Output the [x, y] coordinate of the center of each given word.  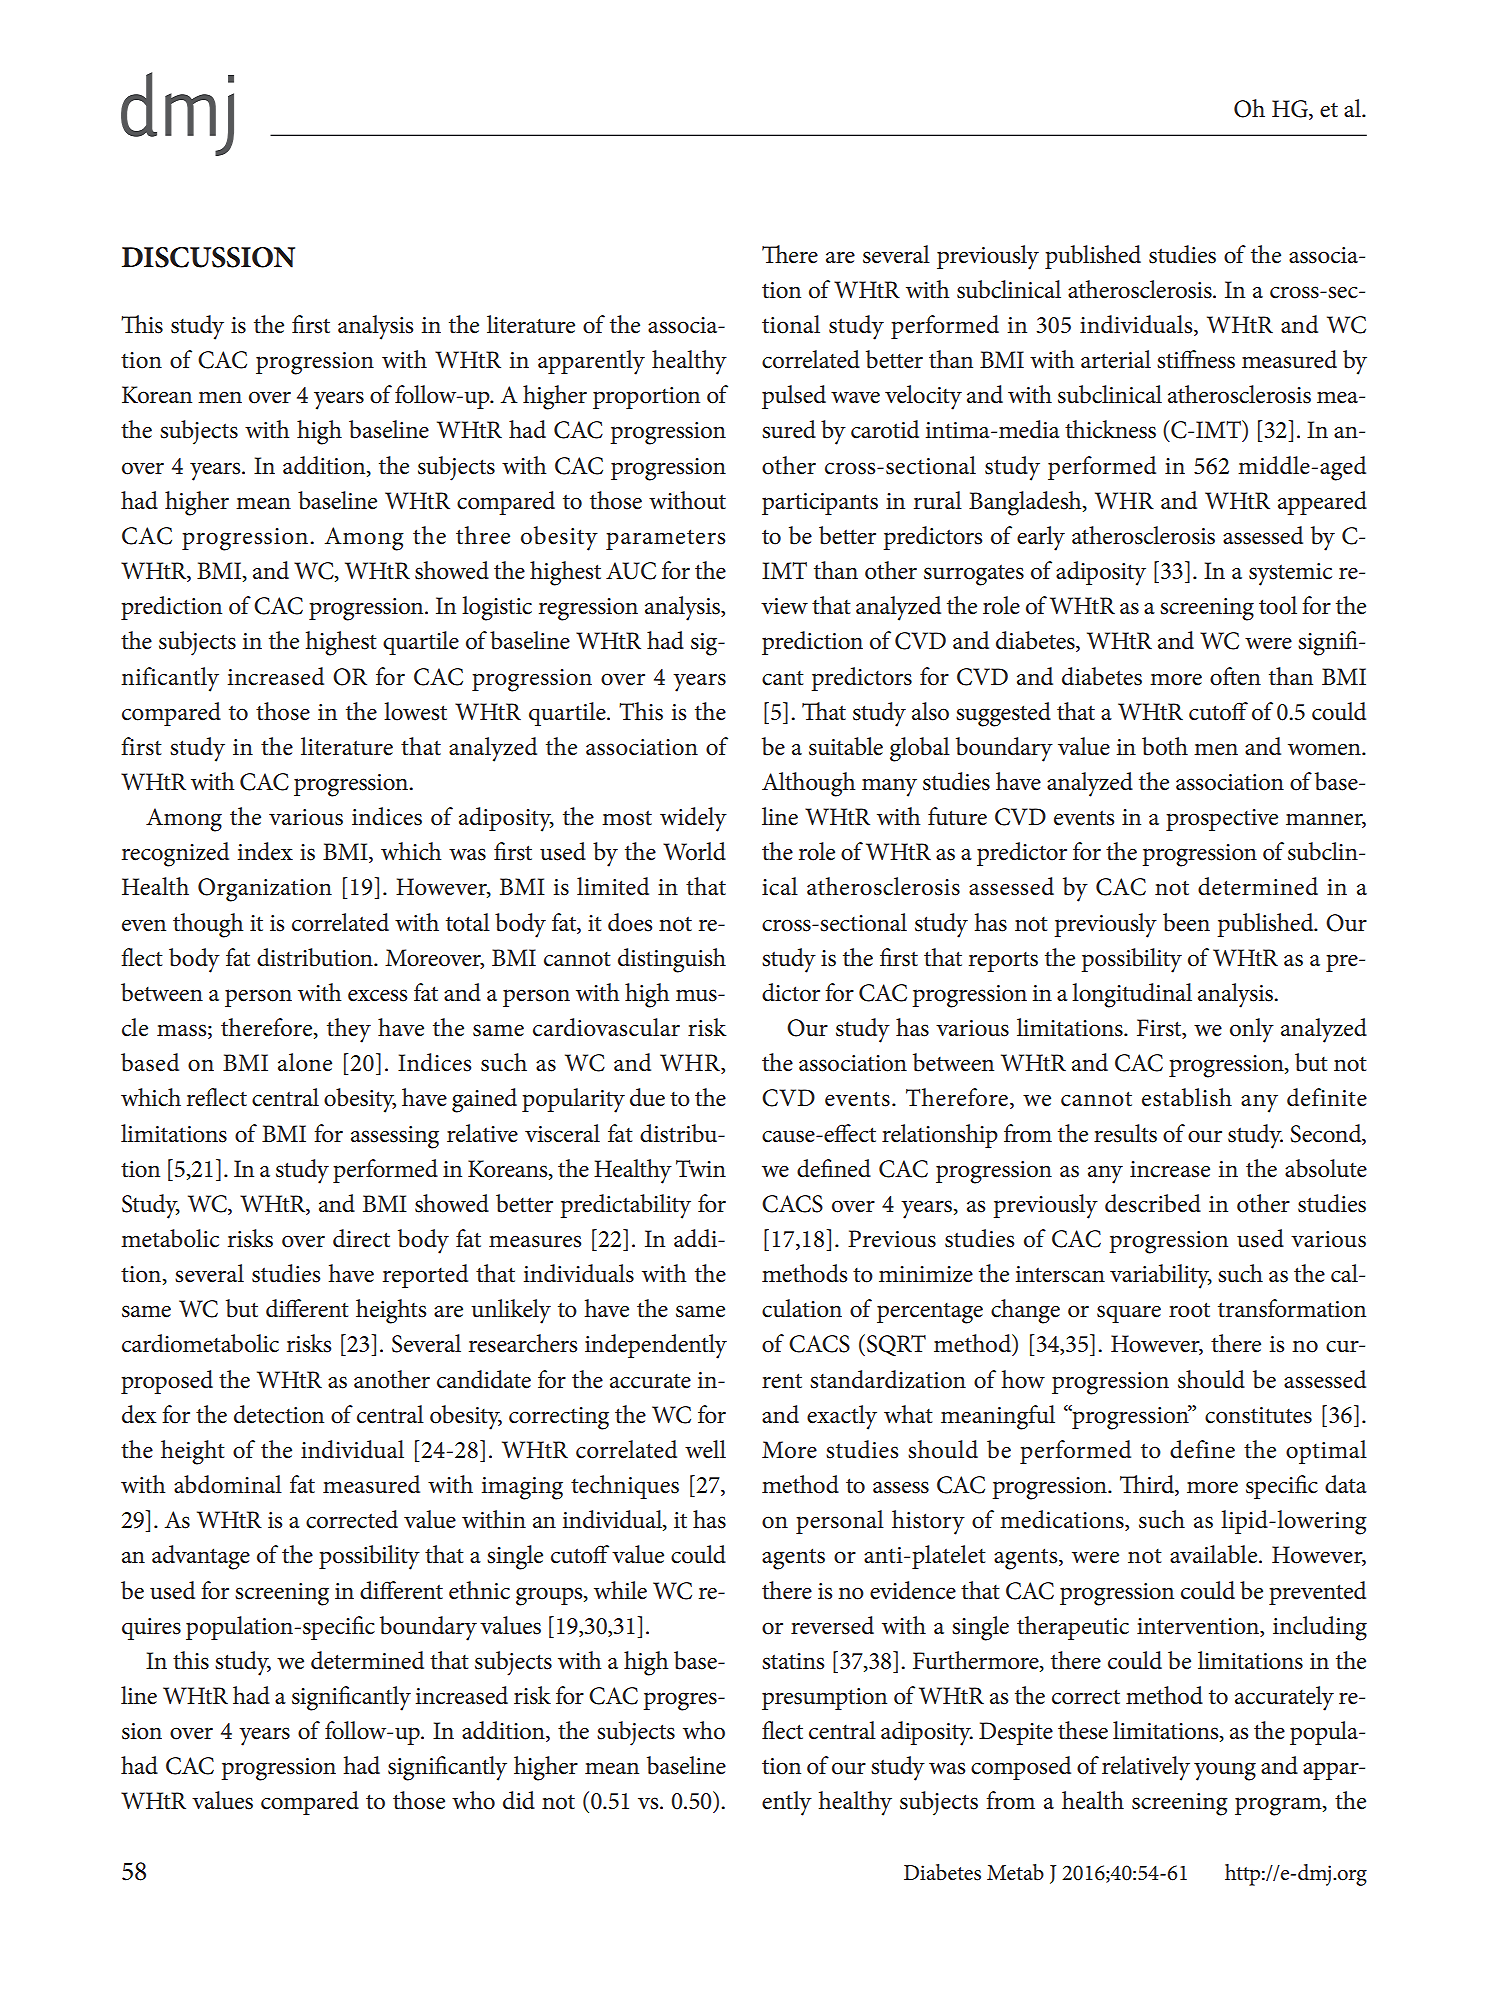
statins [793, 1661]
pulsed [794, 397]
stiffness [1196, 359]
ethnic [479, 1590]
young [1225, 1771]
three [483, 535]
